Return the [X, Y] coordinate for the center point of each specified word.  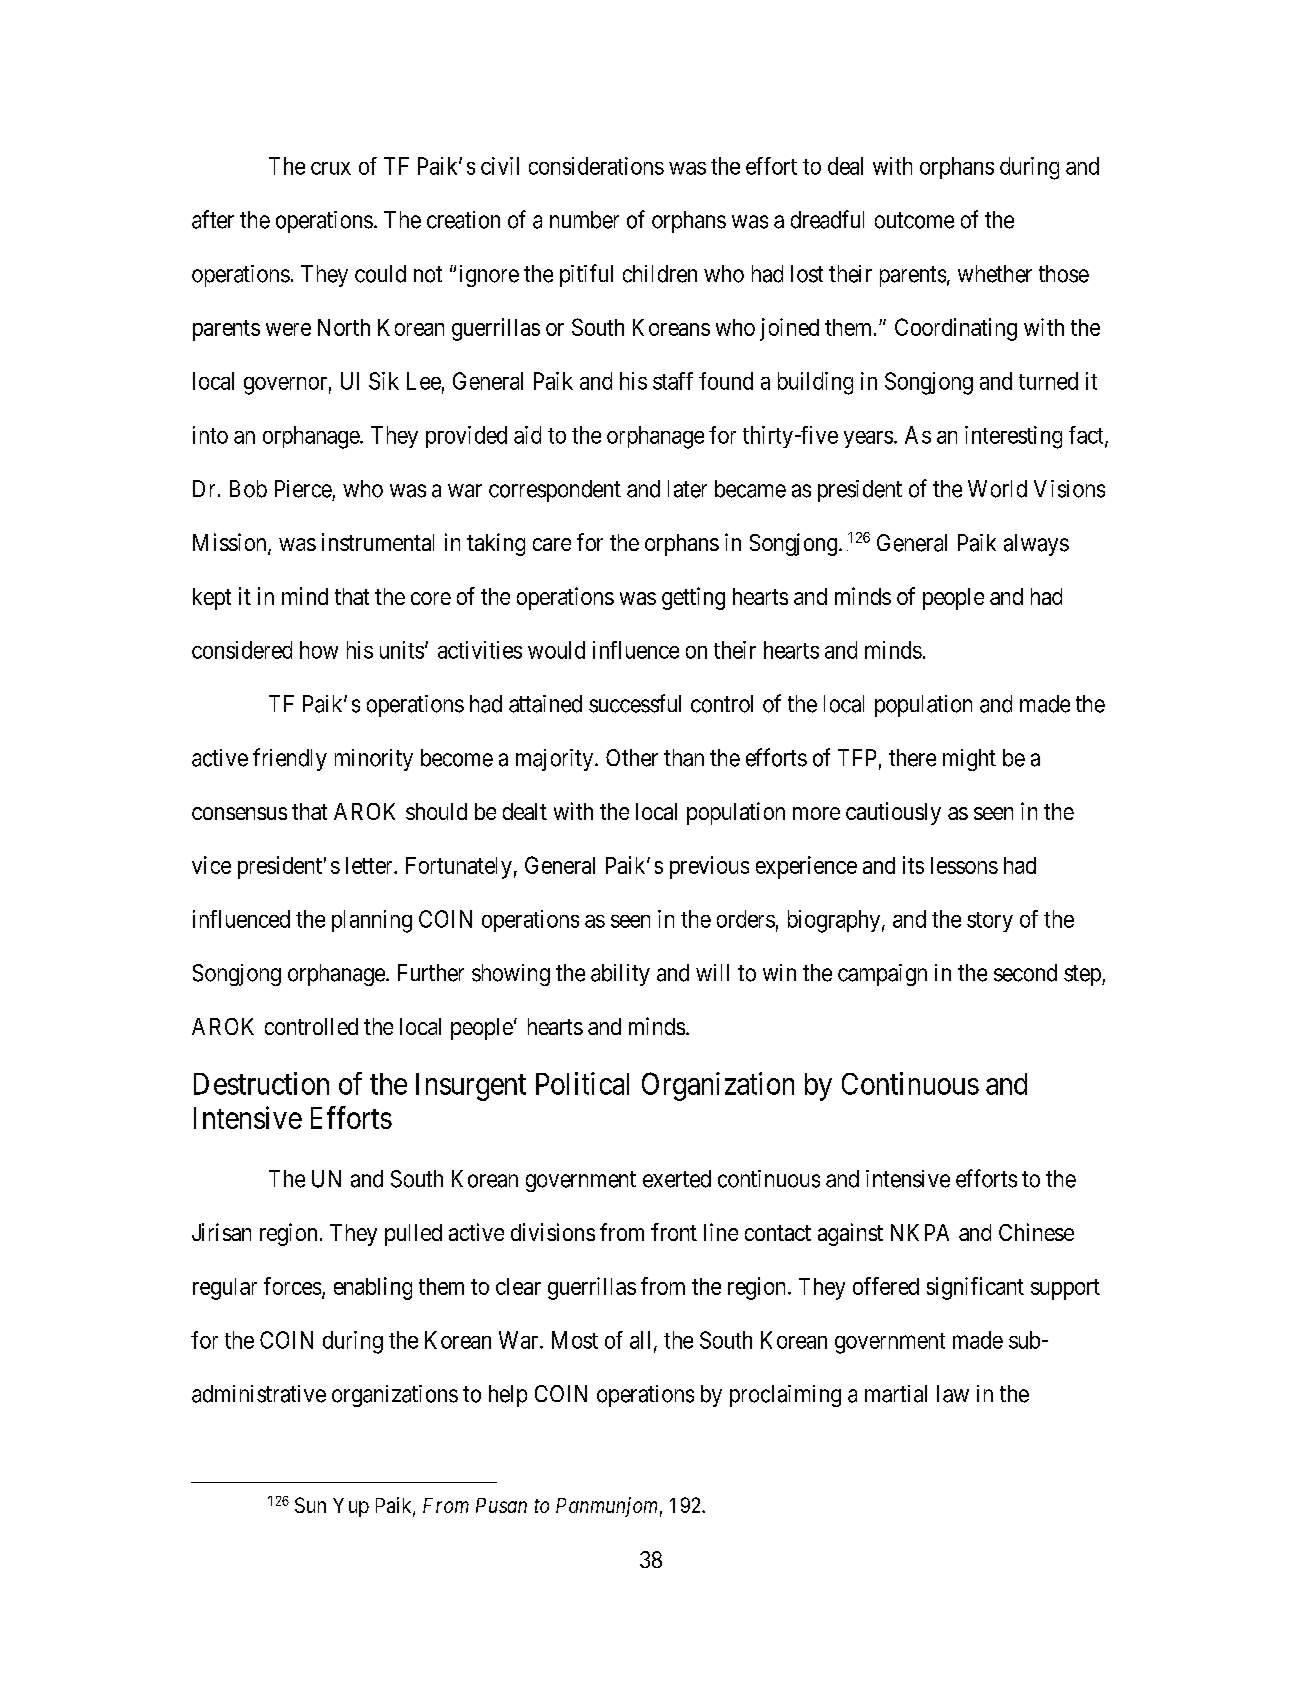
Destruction [261, 1083]
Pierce [303, 489]
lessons [964, 865]
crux [331, 168]
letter [370, 865]
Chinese [1036, 1232]
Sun [310, 1505]
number [584, 220]
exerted [677, 1179]
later [687, 489]
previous [709, 867]
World [997, 489]
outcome [914, 220]
